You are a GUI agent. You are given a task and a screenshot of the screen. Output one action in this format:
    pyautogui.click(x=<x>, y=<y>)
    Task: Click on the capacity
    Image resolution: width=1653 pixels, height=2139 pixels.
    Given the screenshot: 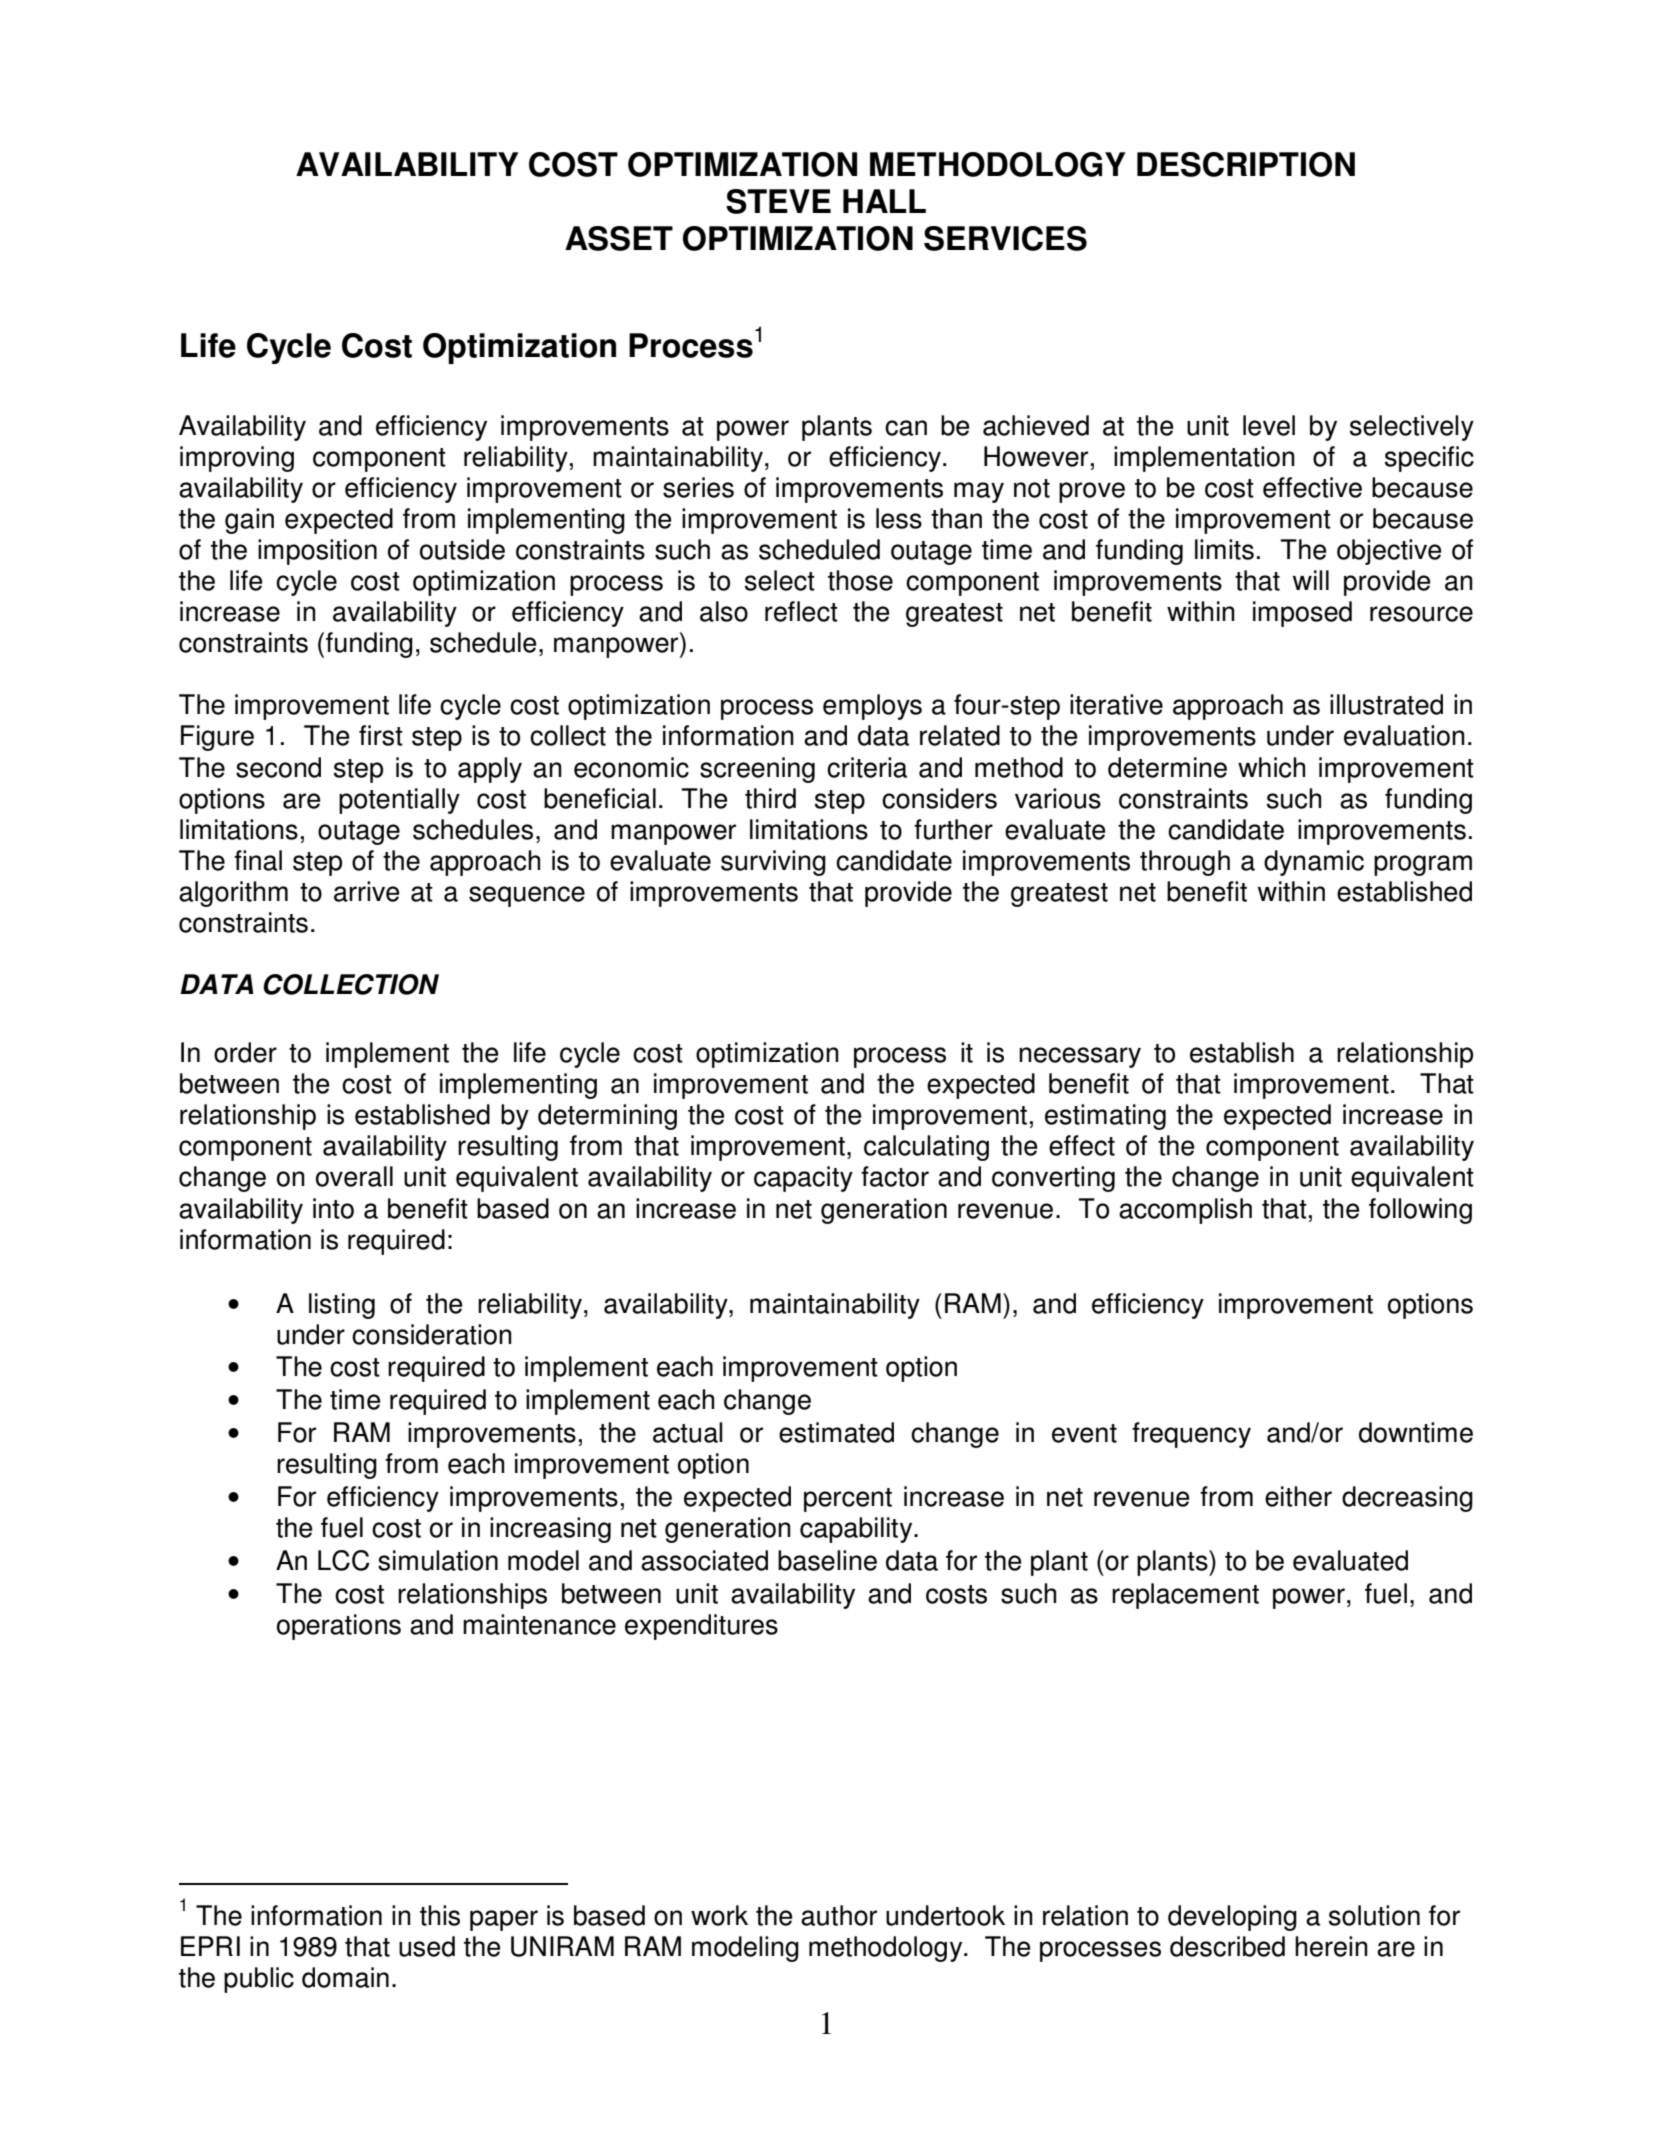 What is the action you would take?
    pyautogui.click(x=803, y=1179)
